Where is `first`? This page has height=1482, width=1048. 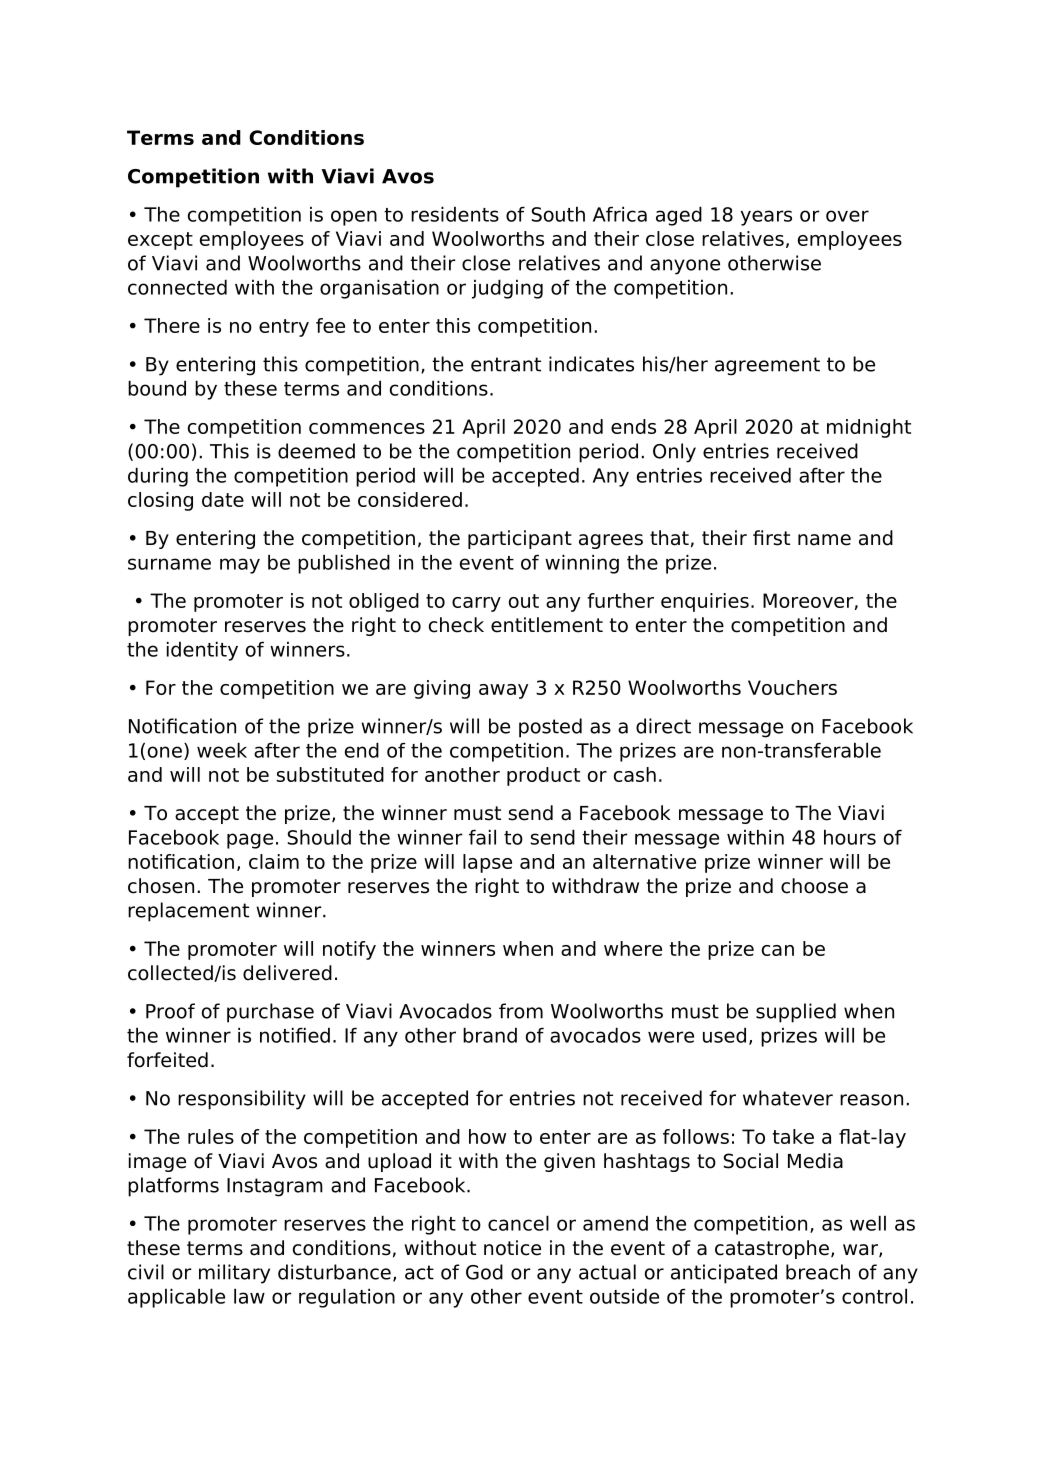
first is located at coordinates (771, 538).
